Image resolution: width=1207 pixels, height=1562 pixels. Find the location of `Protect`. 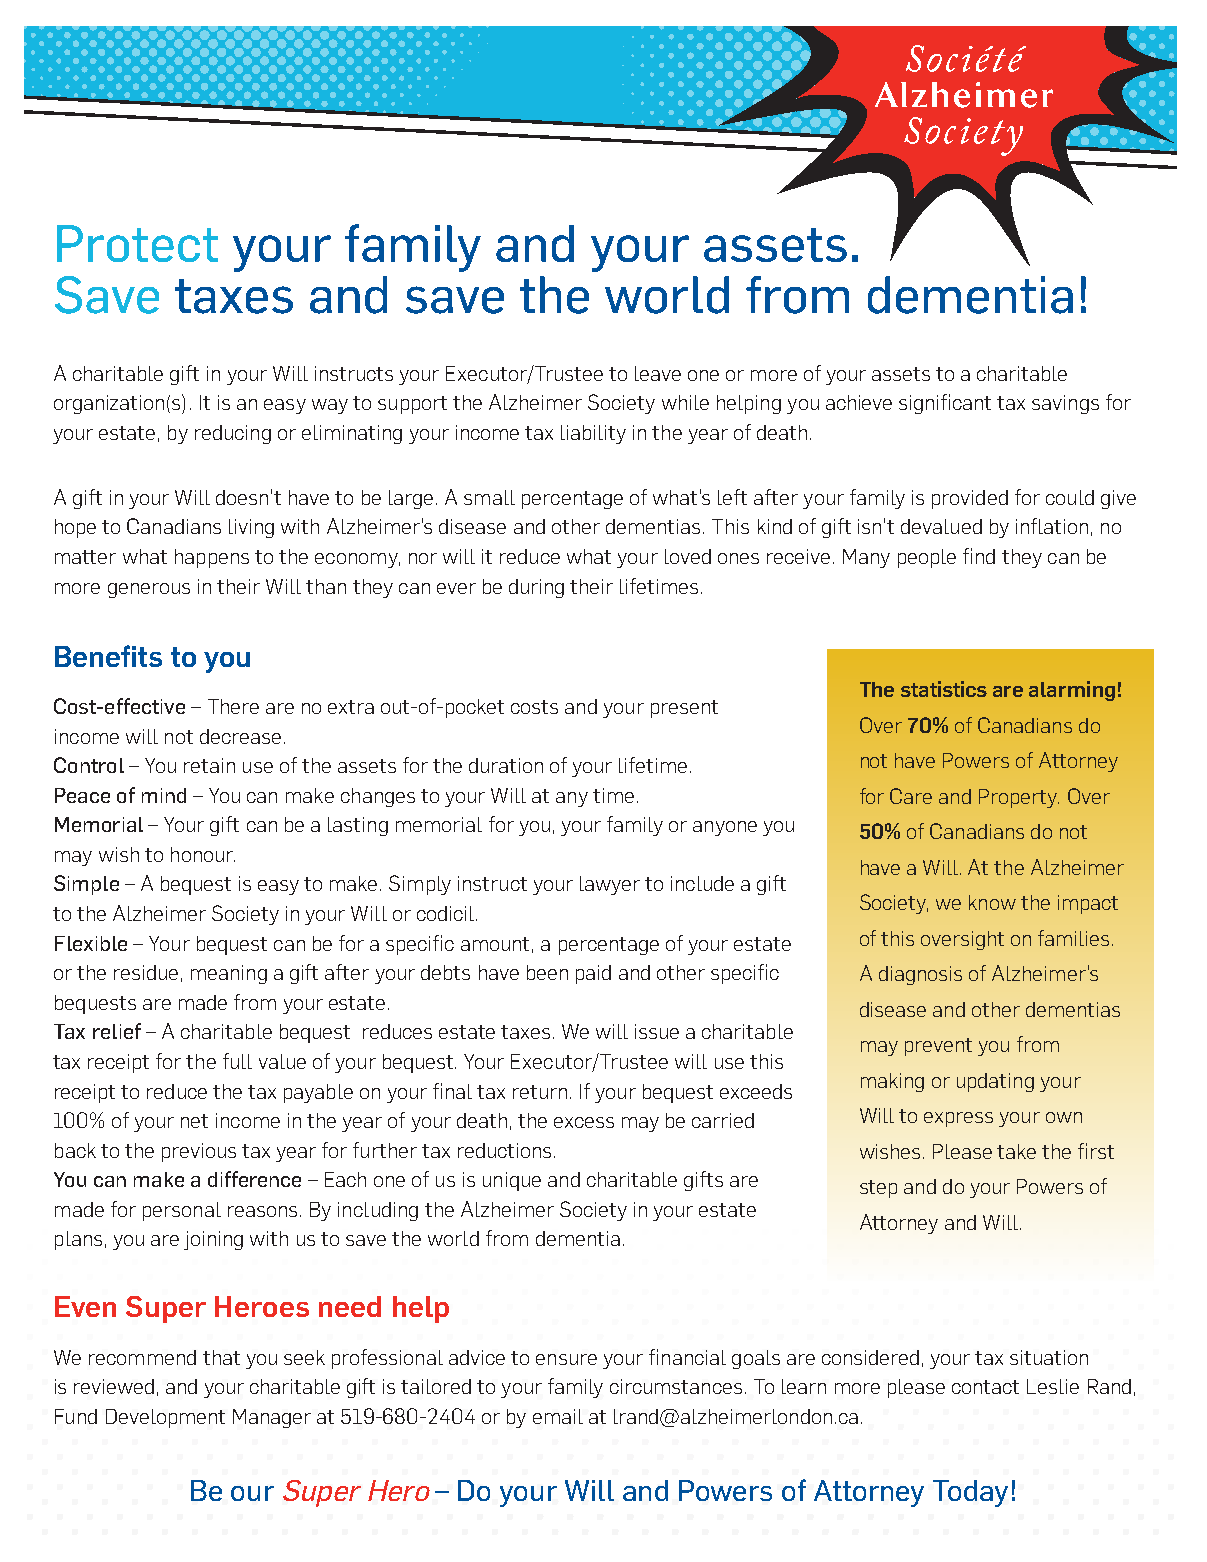

Protect is located at coordinates (137, 243).
